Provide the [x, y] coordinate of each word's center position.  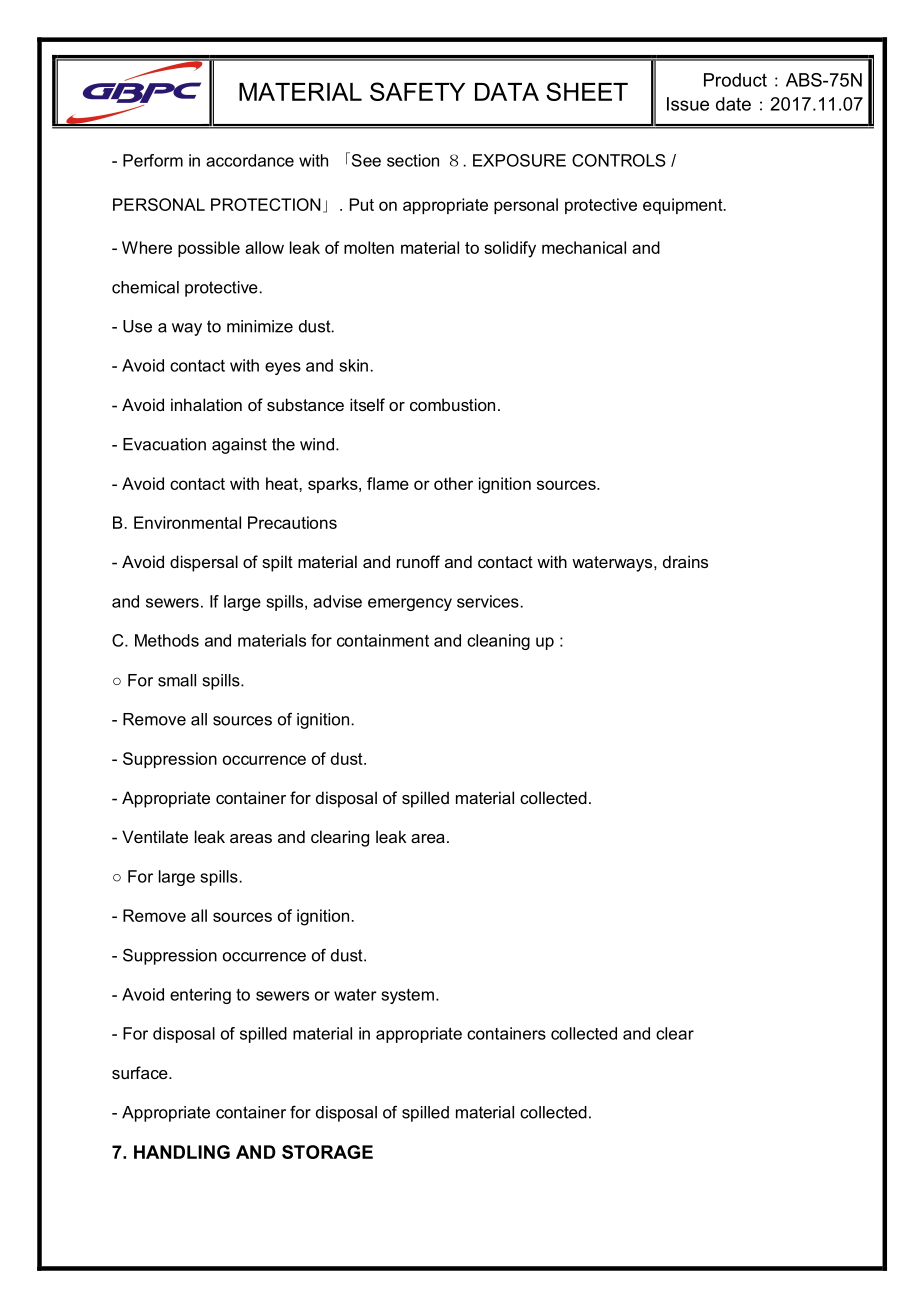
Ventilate [155, 836]
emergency [410, 604]
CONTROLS [619, 160]
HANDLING [182, 1152]
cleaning [498, 642]
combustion [452, 404]
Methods [167, 640]
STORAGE [327, 1152]
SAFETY [417, 91]
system [407, 996]
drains [685, 561]
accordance [250, 160]
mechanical [584, 247]
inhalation [206, 404]
